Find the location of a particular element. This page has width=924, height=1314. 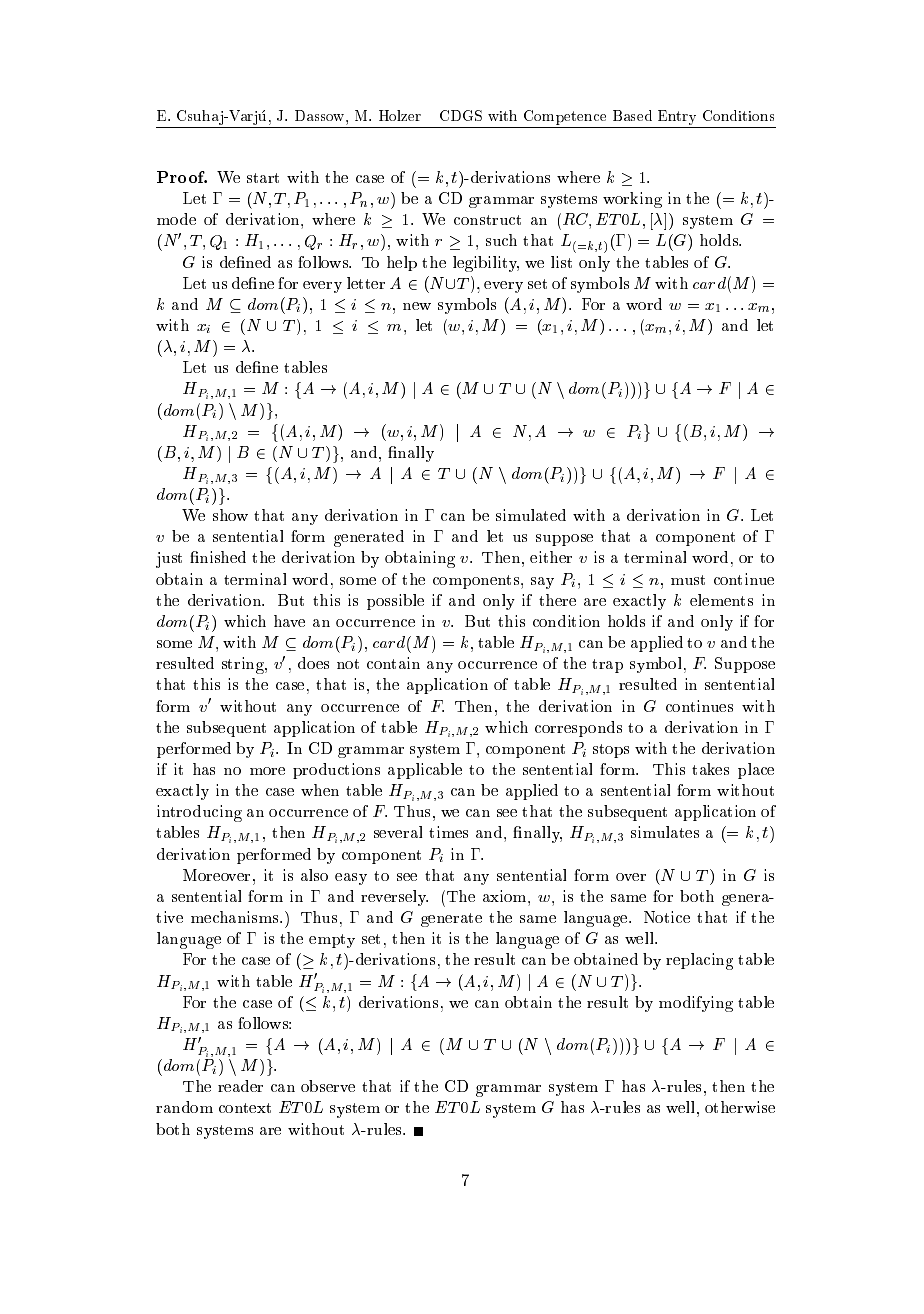

axiom is located at coordinates (506, 896).
